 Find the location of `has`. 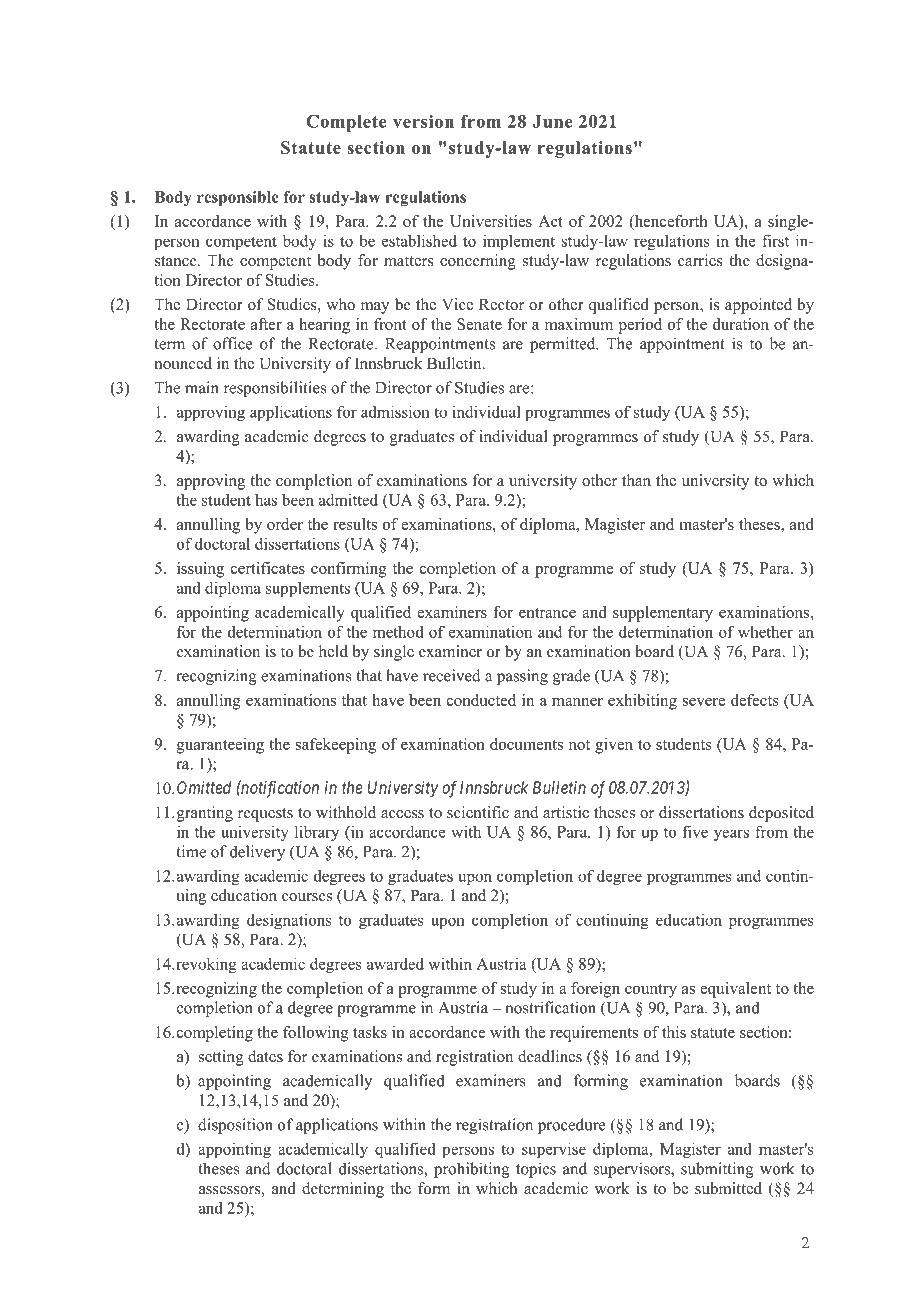

has is located at coordinates (266, 500).
